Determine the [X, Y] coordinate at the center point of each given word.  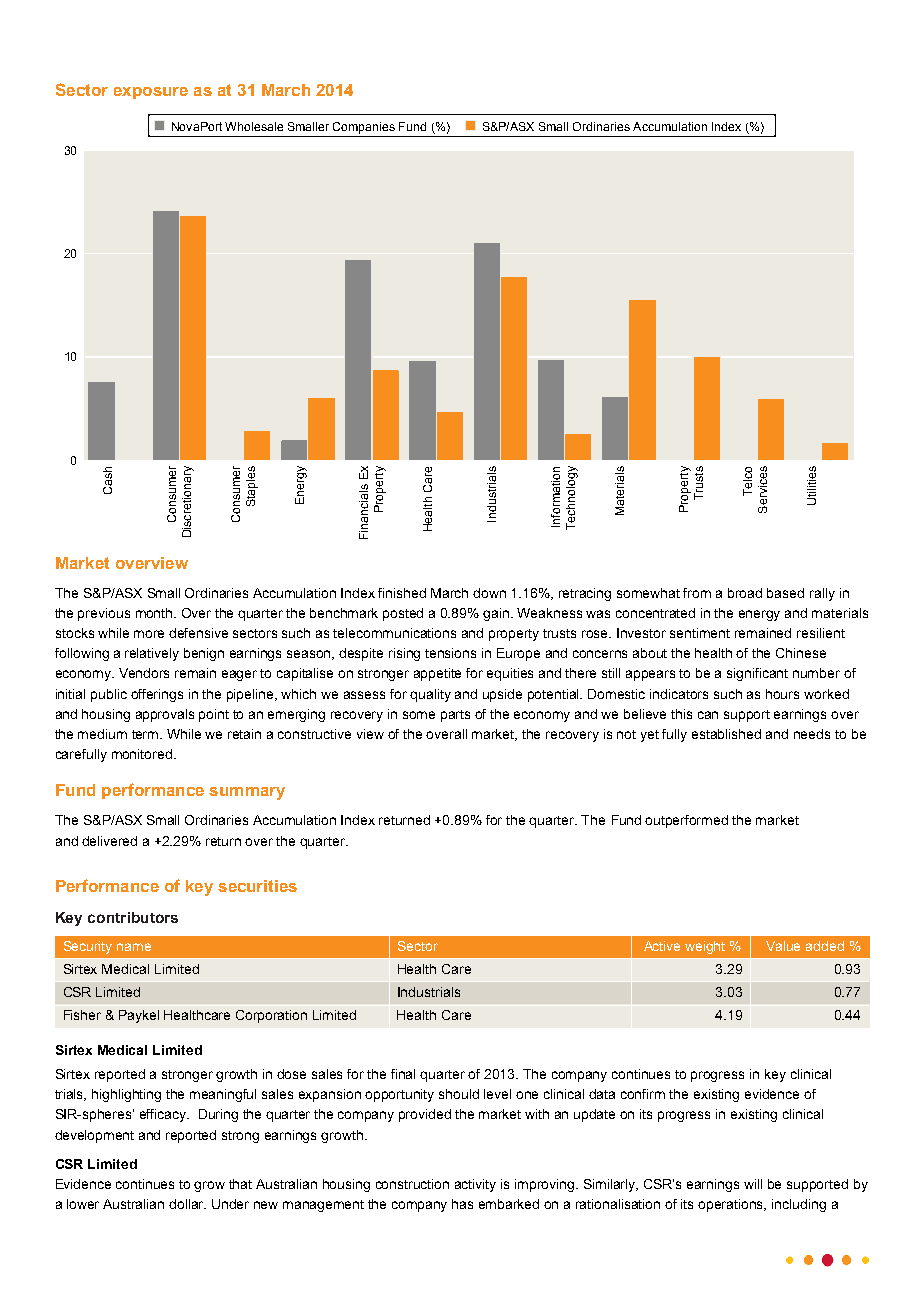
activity [475, 1185]
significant [757, 674]
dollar [187, 1204]
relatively [152, 654]
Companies [364, 128]
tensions [450, 653]
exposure [151, 93]
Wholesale [254, 126]
